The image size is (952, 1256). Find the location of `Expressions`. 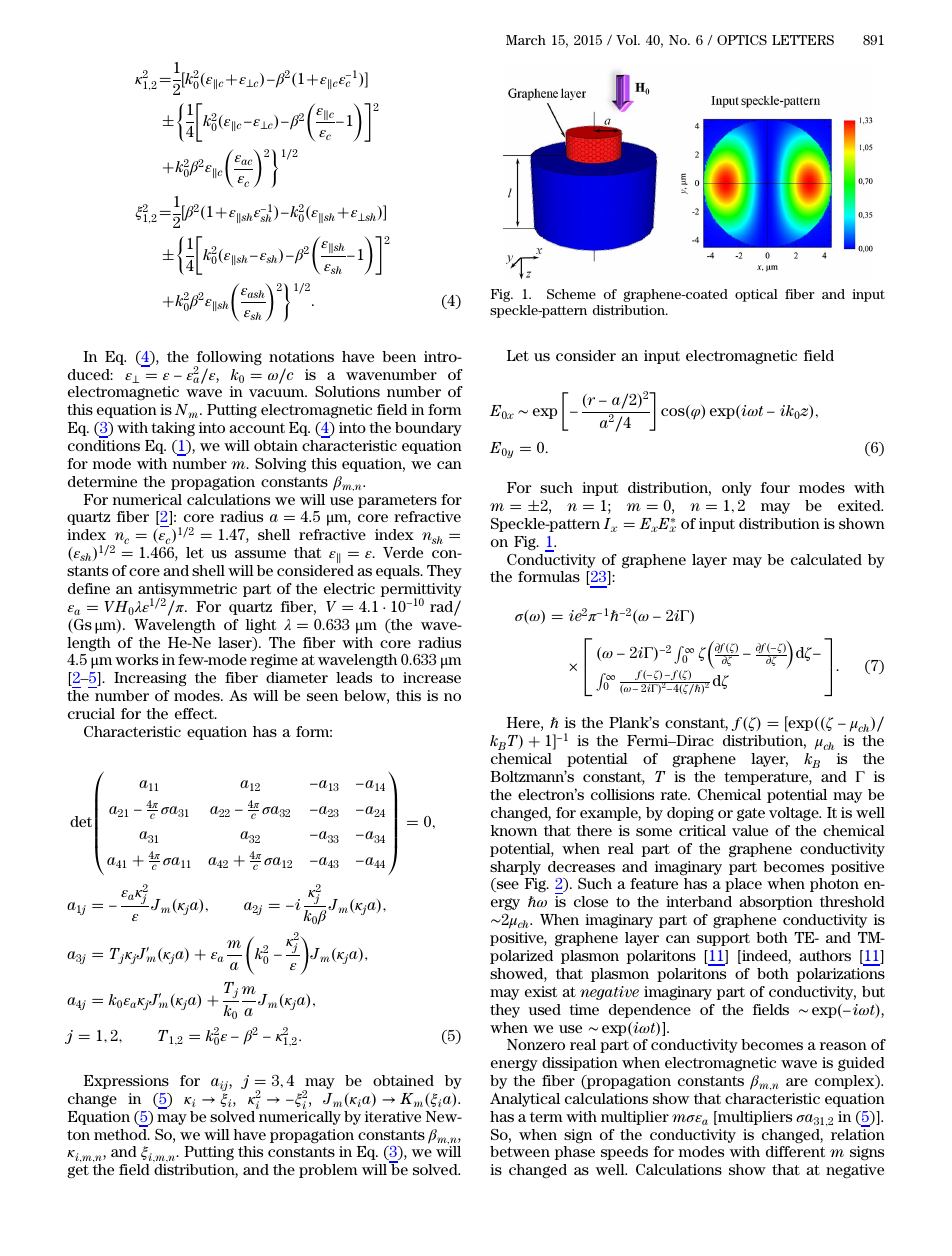

Expressions is located at coordinates (126, 1082).
